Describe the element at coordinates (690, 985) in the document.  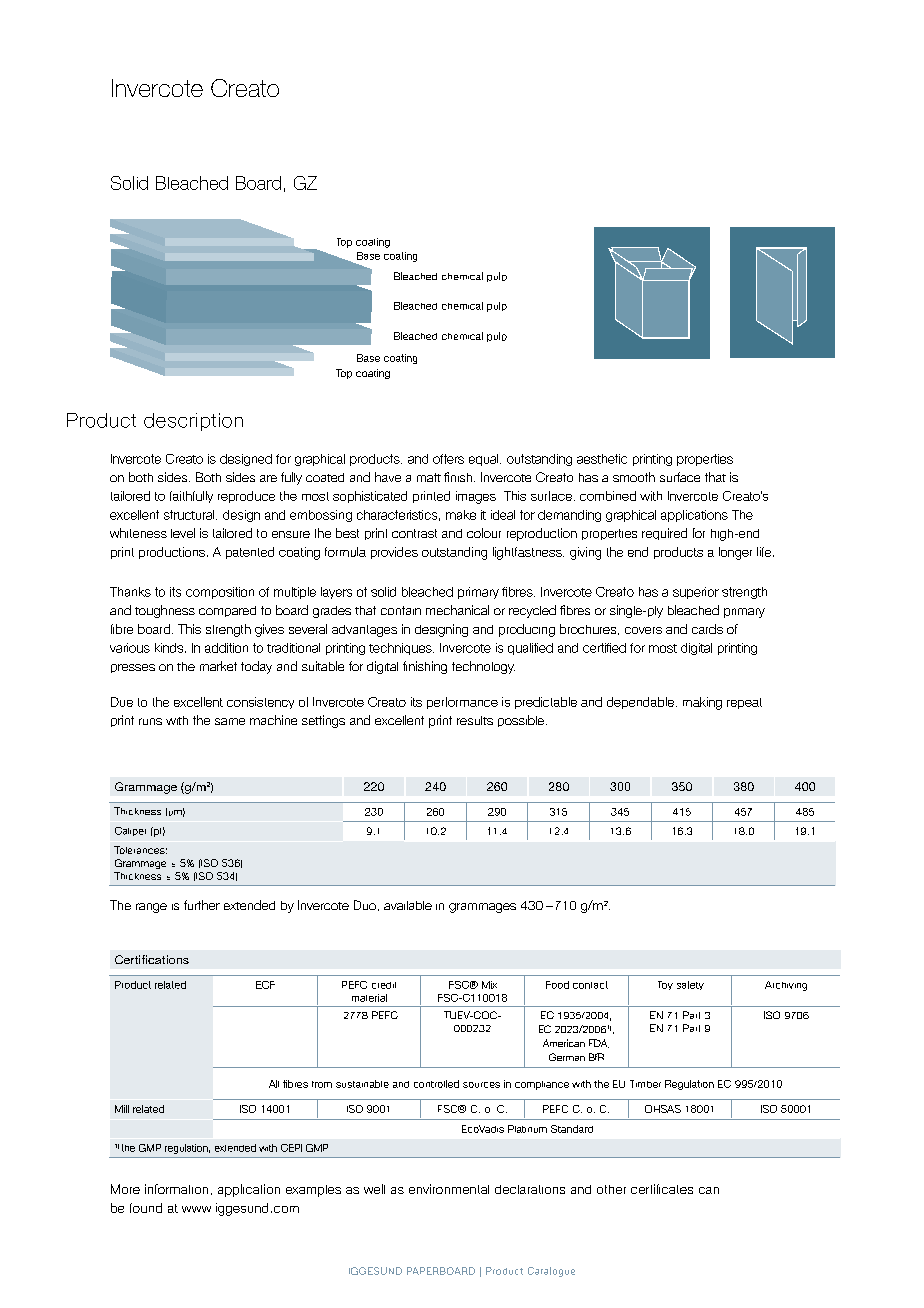
I see `safety` at that location.
